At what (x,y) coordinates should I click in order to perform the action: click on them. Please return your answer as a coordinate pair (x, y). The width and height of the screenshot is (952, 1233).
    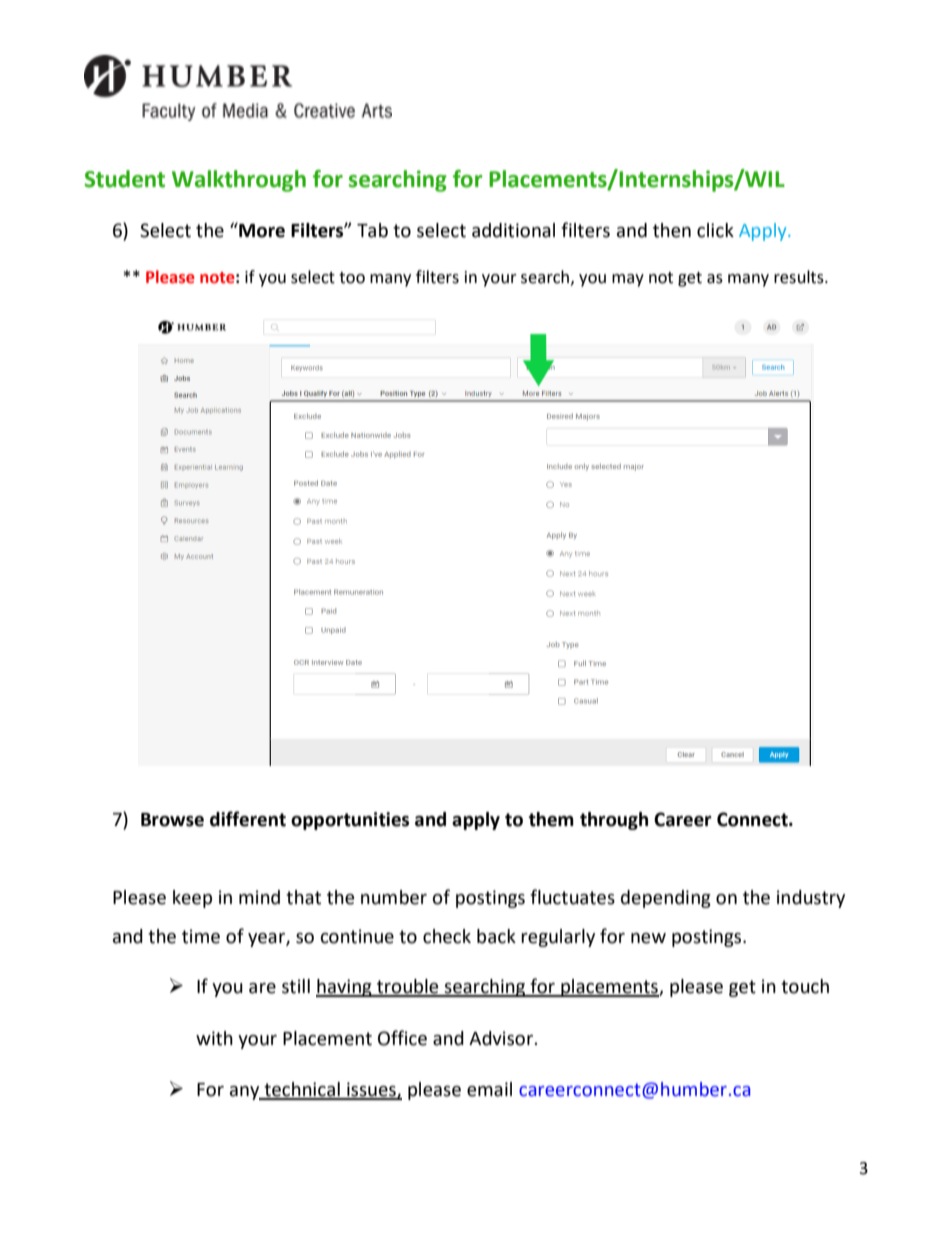
    Looking at the image, I should click on (551, 819).
